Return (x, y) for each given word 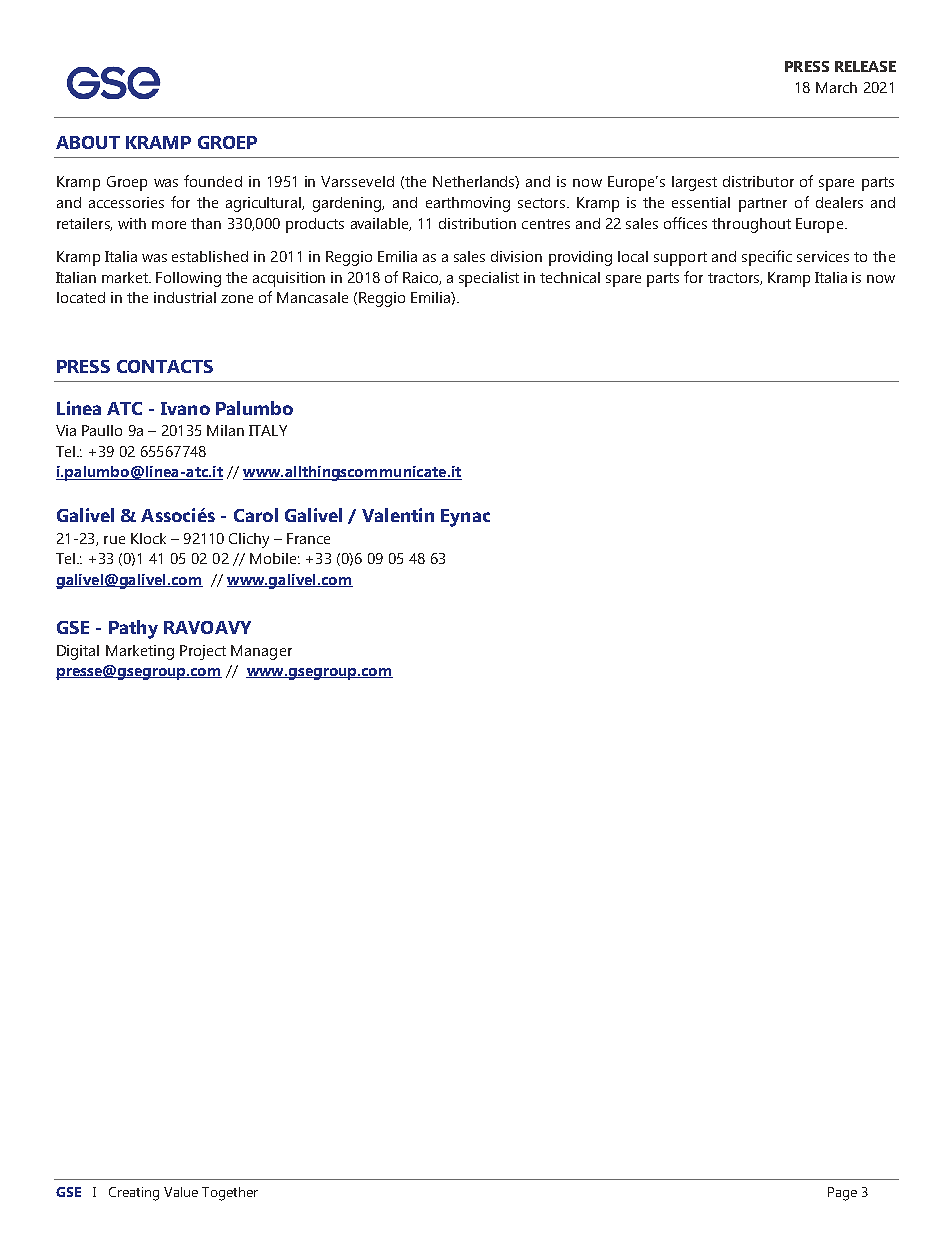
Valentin (398, 515)
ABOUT (88, 142)
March (836, 87)
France (308, 538)
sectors (543, 203)
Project (203, 652)
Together (230, 1194)
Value (181, 1192)
